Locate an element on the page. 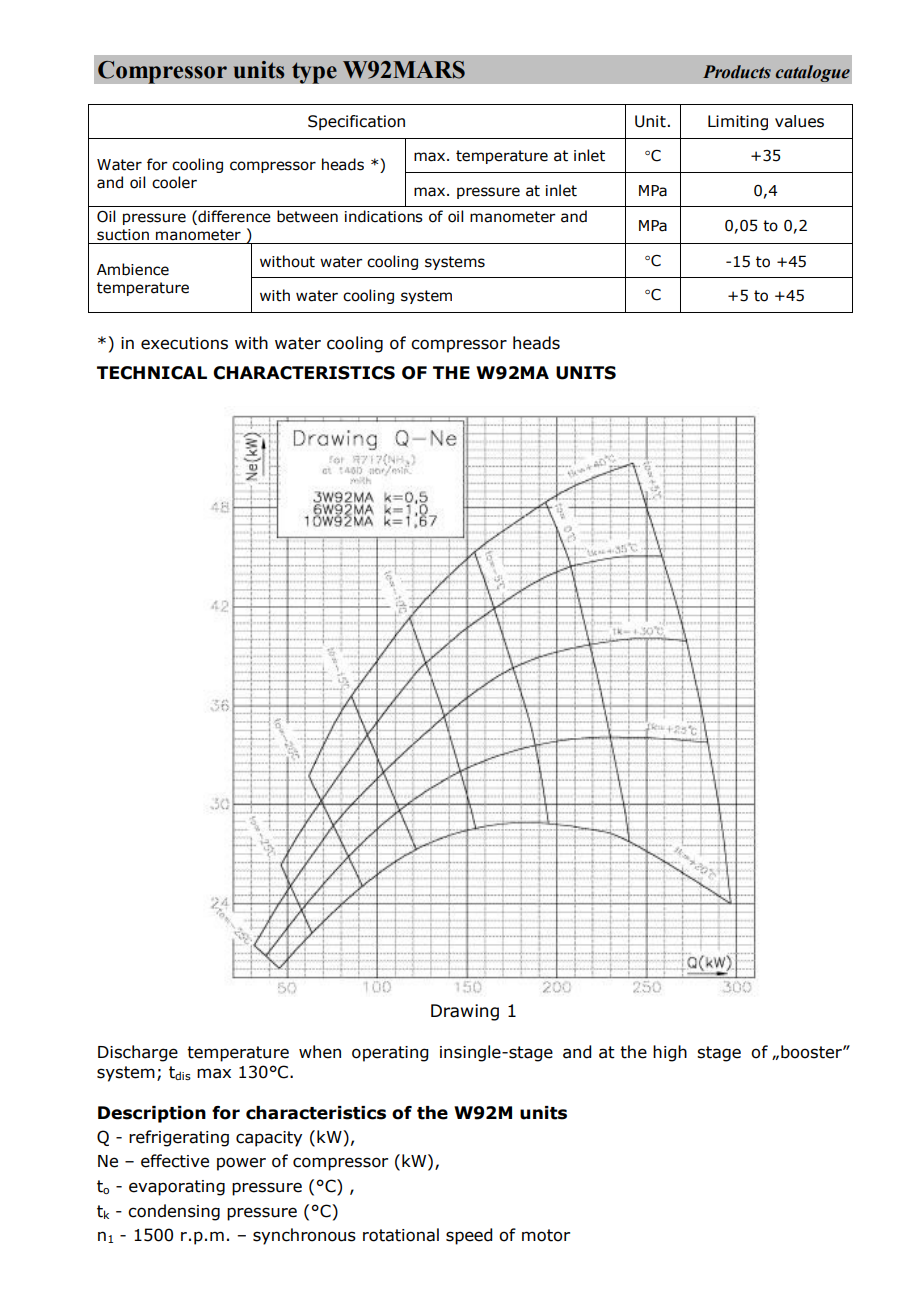 This image has height=1308, width=924. cooler is located at coordinates (174, 182).
